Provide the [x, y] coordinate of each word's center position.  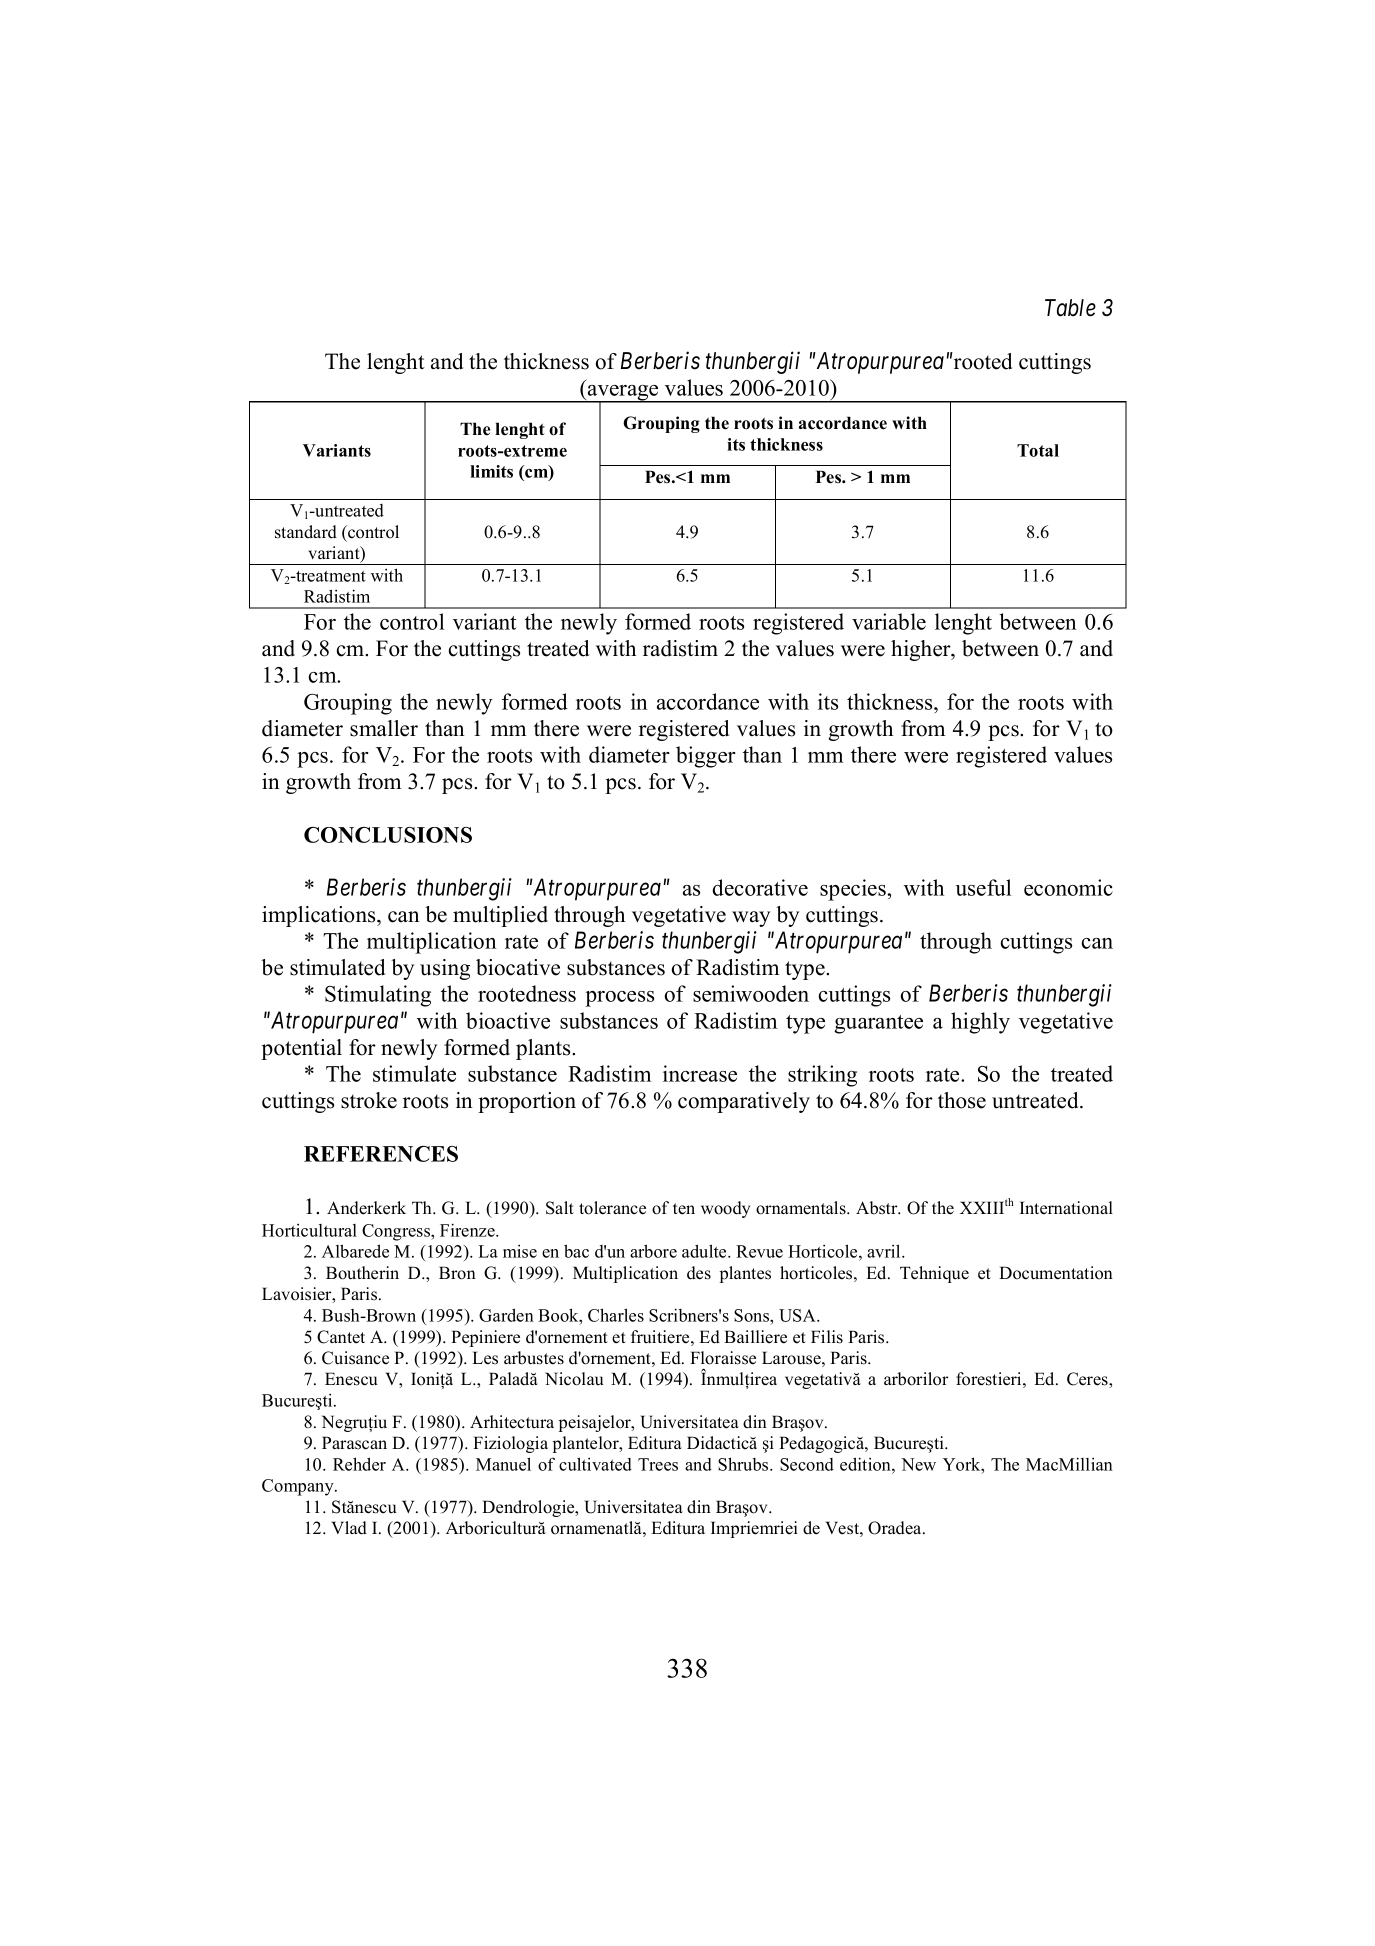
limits [491, 471]
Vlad [349, 1528]
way [751, 919]
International [1066, 1208]
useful [983, 887]
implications [320, 916]
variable [889, 621]
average [623, 394]
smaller [384, 728]
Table [1070, 308]
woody [725, 1209]
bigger [706, 757]
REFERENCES [381, 1154]
